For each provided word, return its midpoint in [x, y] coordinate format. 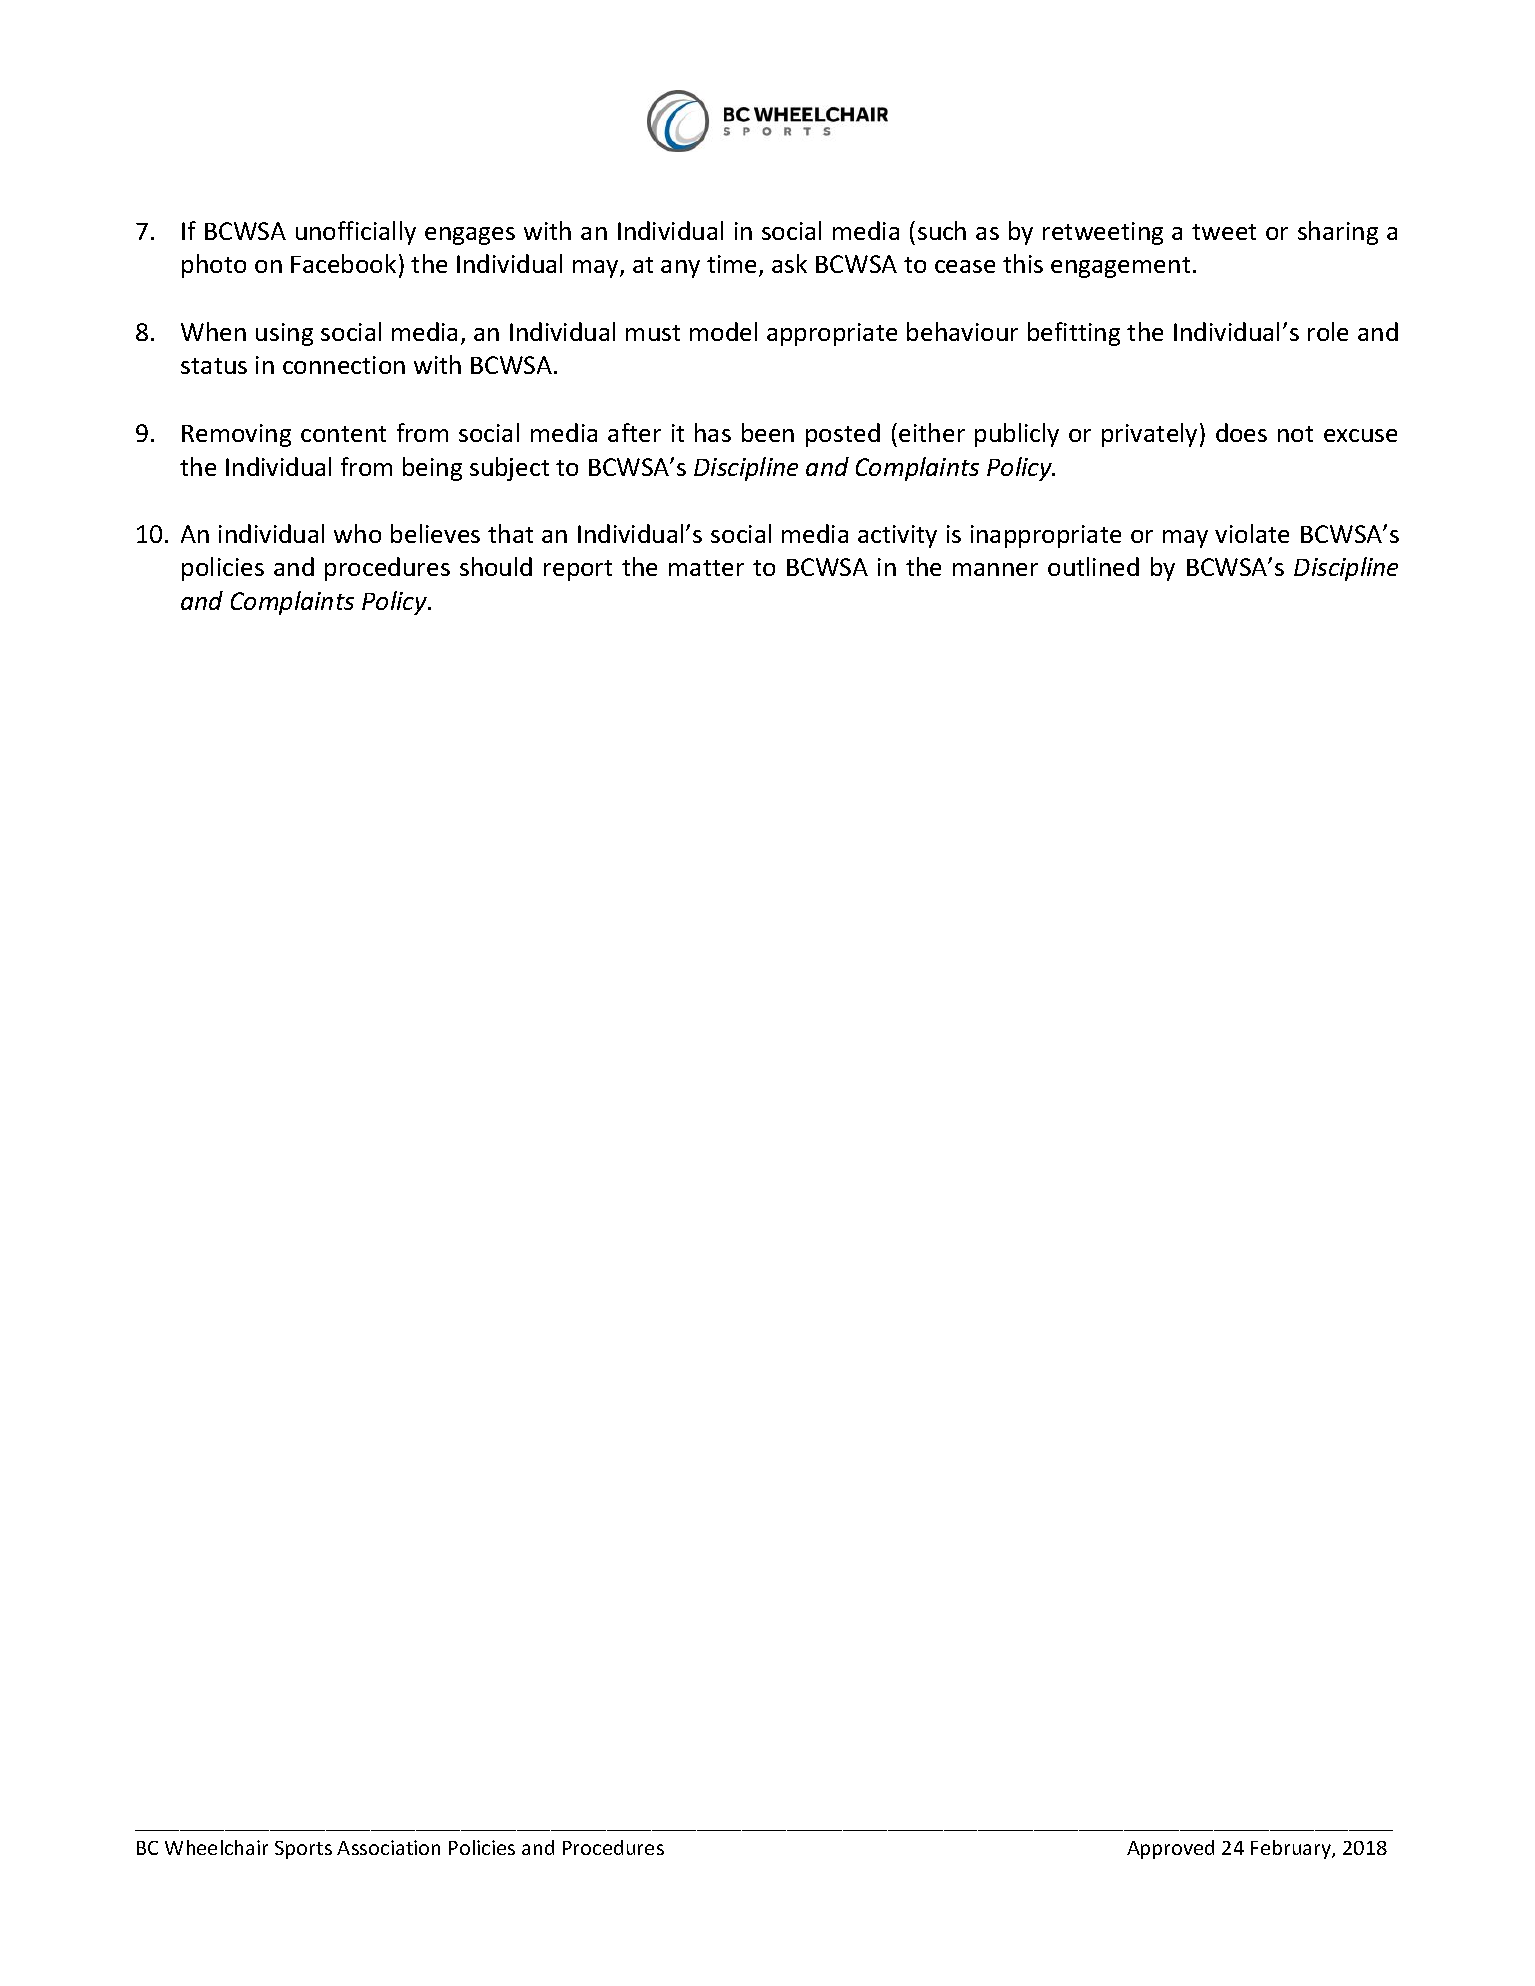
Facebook [343, 263]
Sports [303, 1850]
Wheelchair [216, 1847]
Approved [1170, 1849]
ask [789, 263]
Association [388, 1847]
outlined [1093, 566]
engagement [1120, 267]
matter [706, 568]
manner [995, 569]
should [496, 566]
